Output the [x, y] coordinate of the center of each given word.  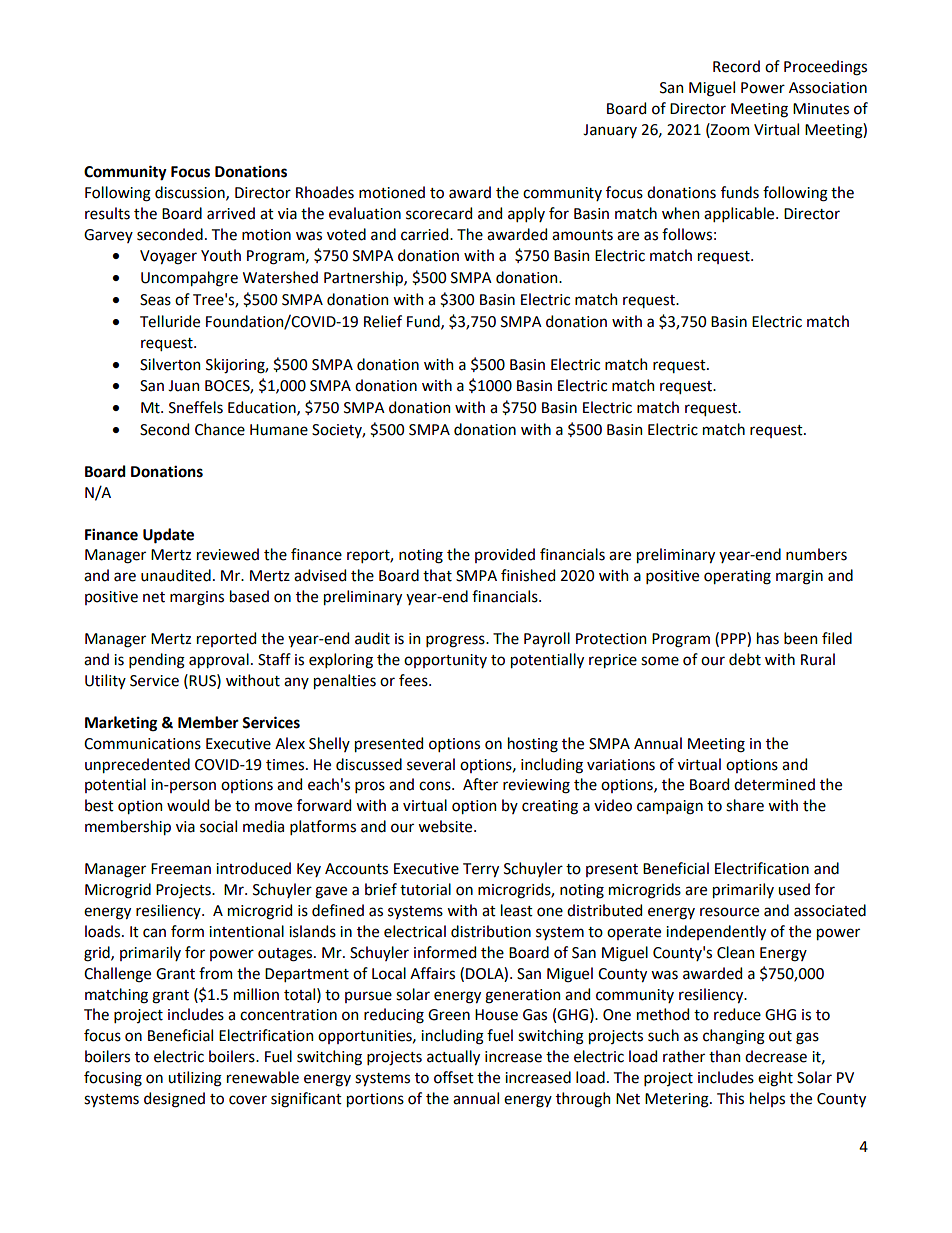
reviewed [228, 554]
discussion [191, 193]
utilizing [195, 1079]
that [437, 575]
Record [736, 66]
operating [737, 577]
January [610, 131]
